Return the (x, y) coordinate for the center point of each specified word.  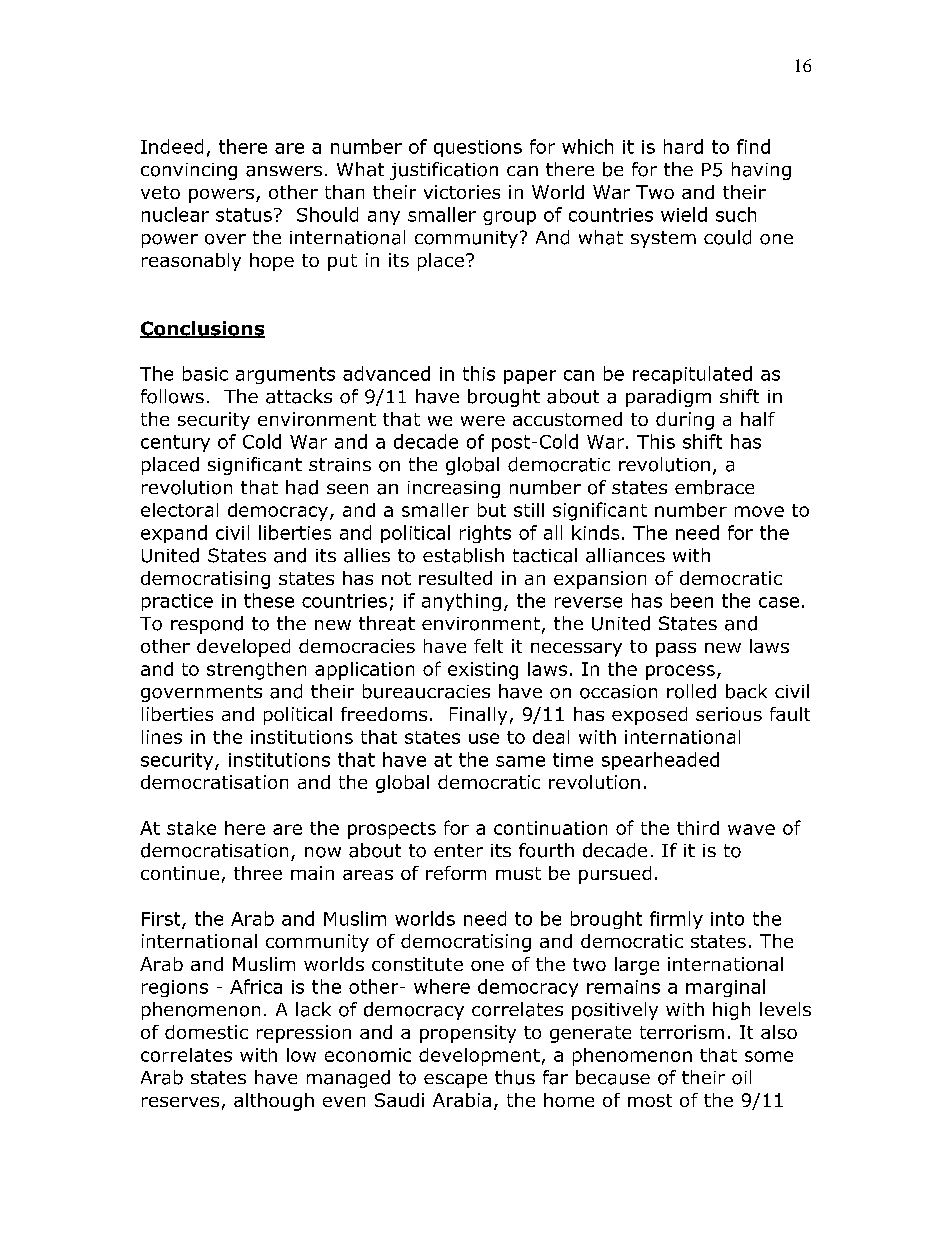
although (274, 1102)
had (302, 487)
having (761, 171)
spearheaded (660, 761)
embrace (714, 487)
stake (191, 828)
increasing (454, 489)
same (520, 761)
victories (462, 192)
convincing (189, 171)
